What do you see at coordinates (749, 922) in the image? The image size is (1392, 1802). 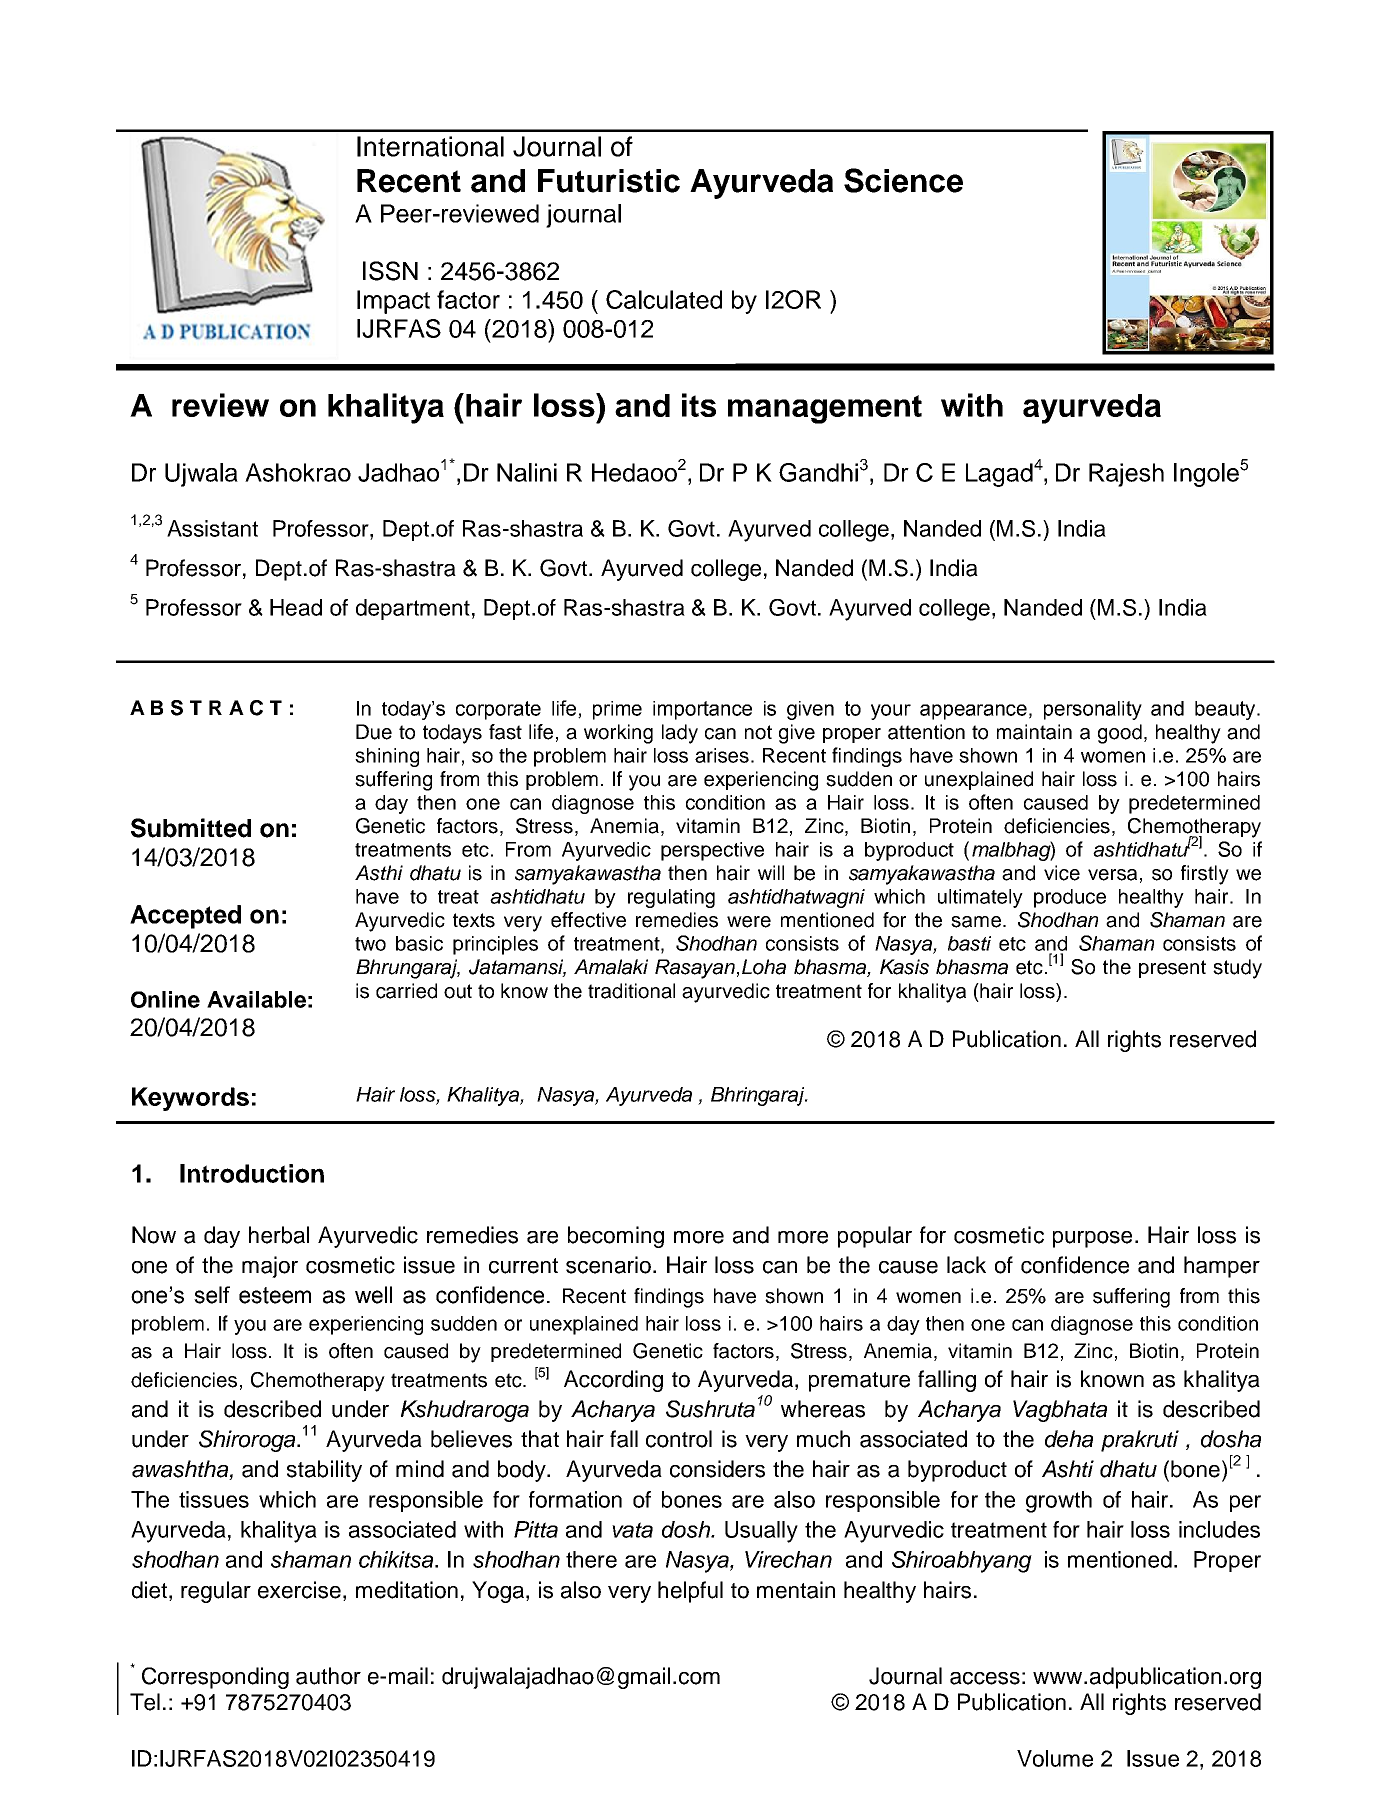 I see `were` at bounding box center [749, 922].
